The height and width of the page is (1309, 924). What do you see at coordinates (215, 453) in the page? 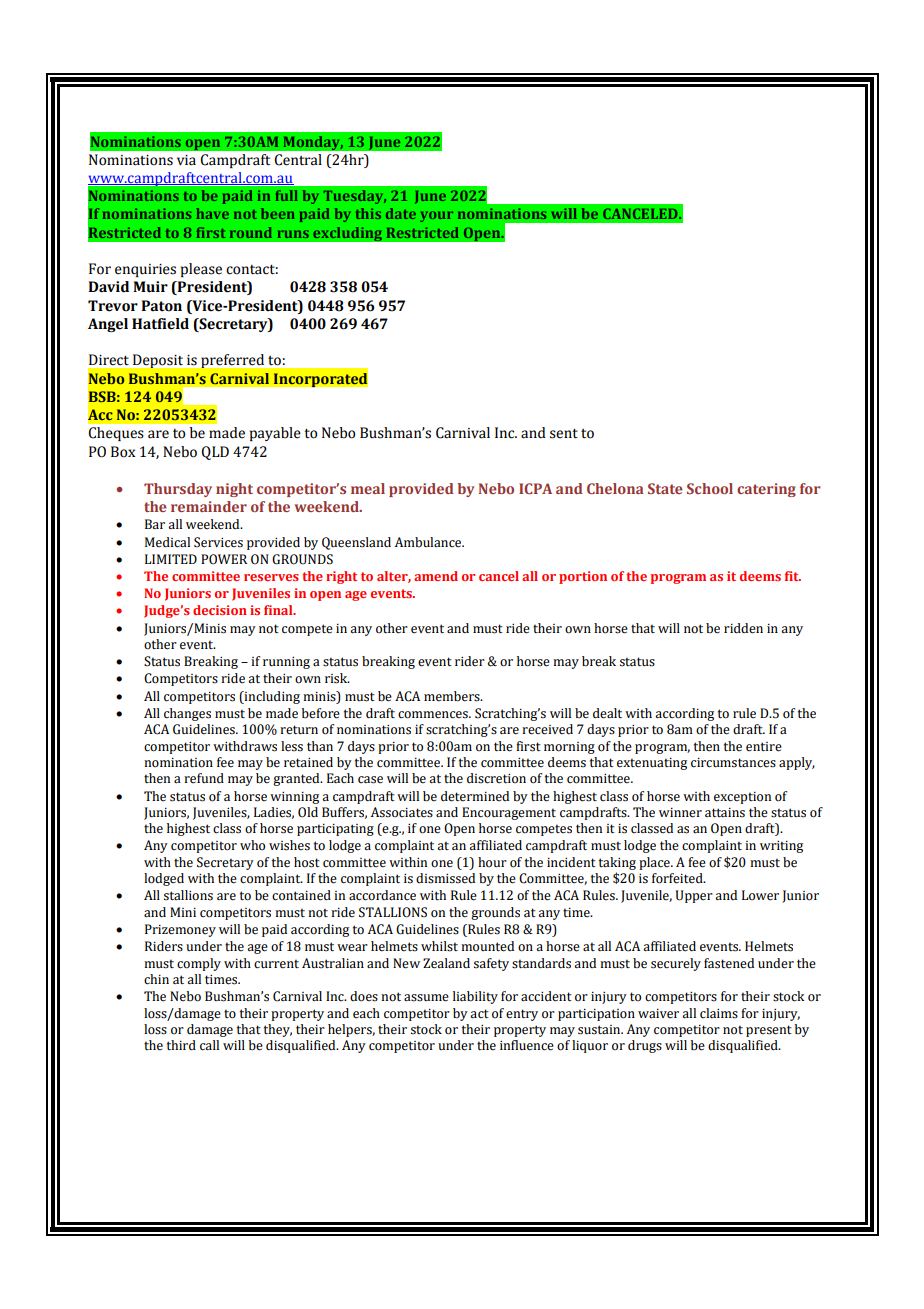
I see `QLD` at bounding box center [215, 453].
